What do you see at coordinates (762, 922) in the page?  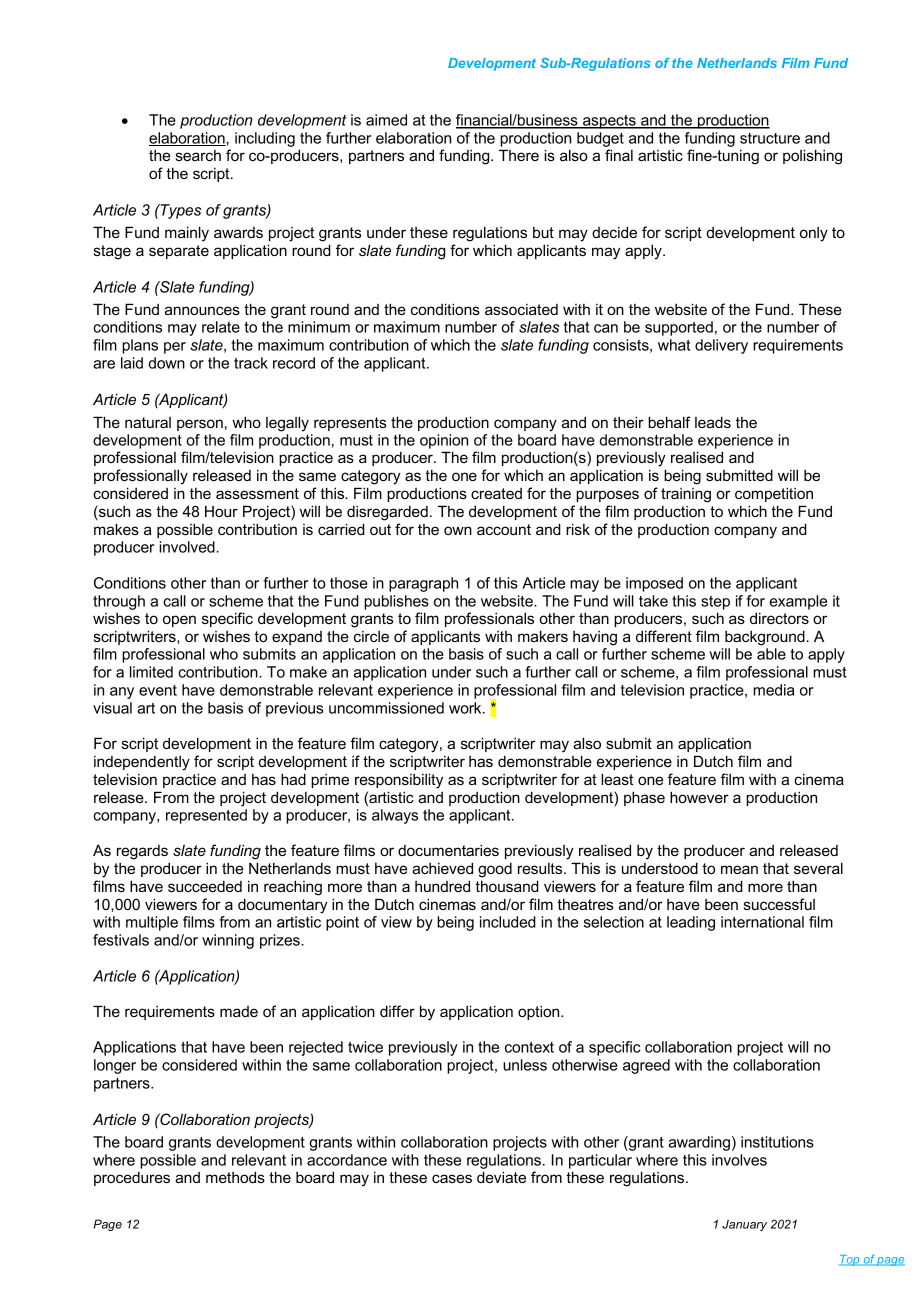 I see `international` at bounding box center [762, 922].
